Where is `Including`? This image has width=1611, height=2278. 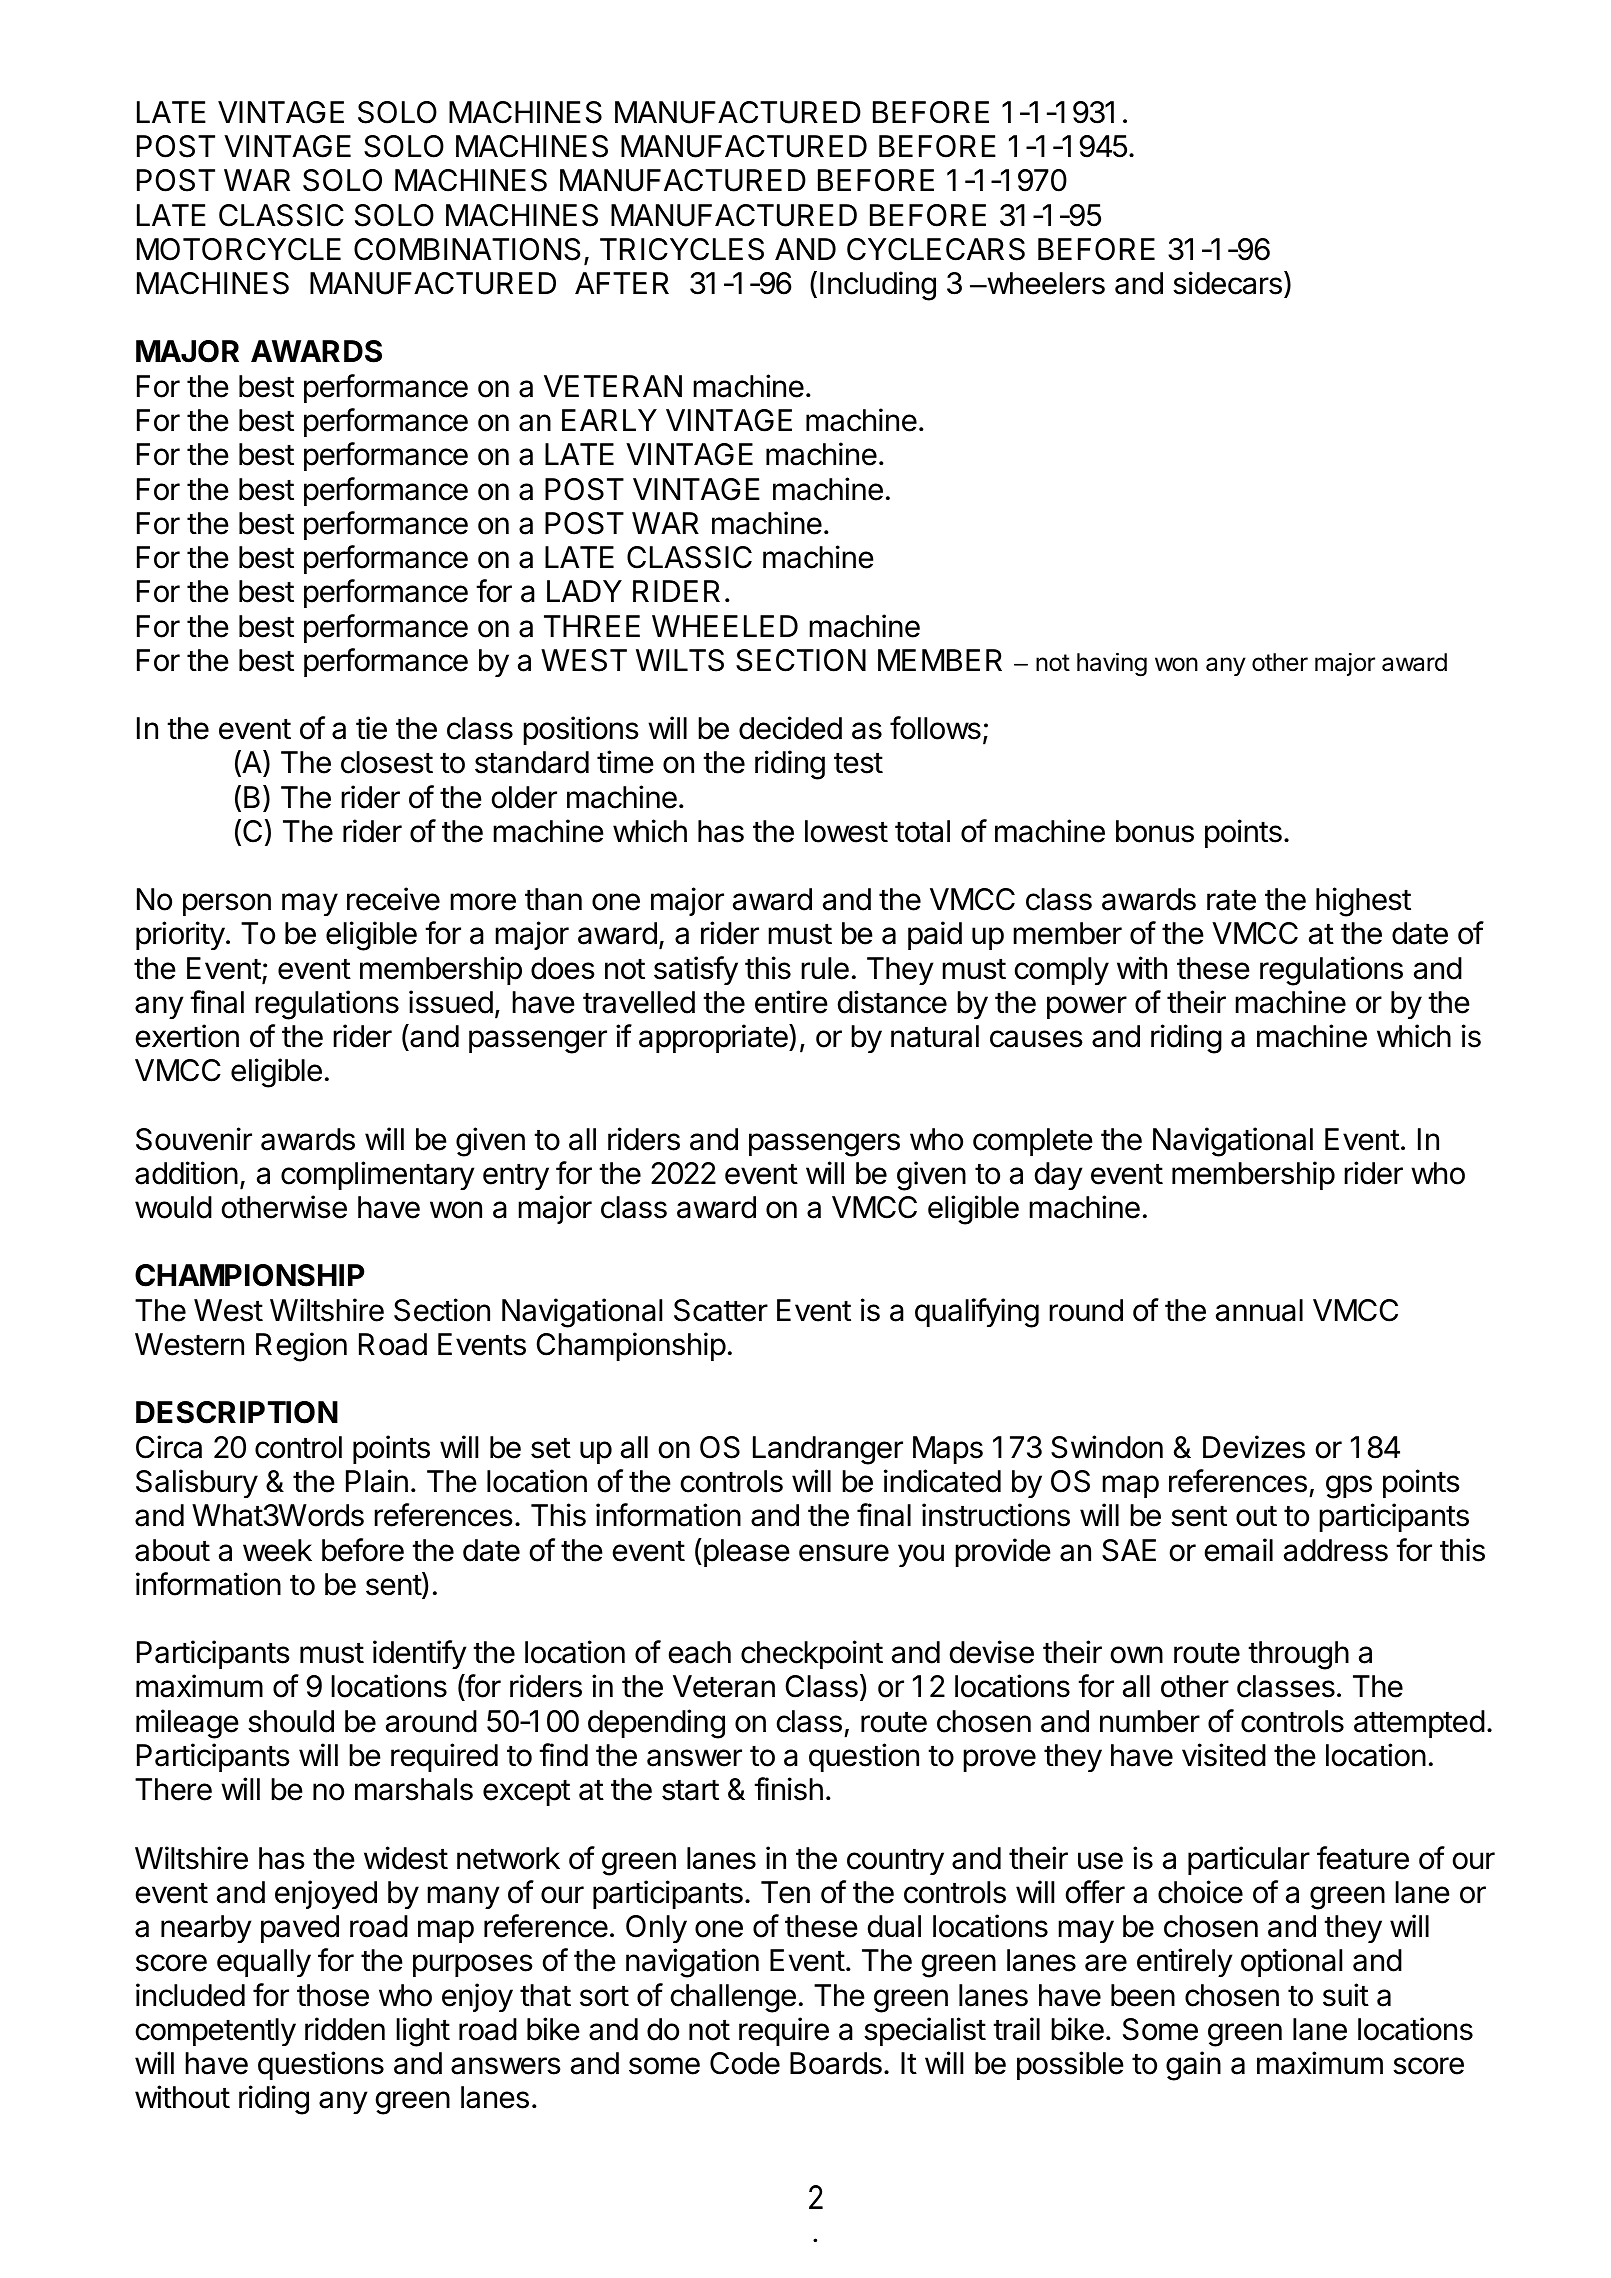 Including is located at coordinates (878, 286).
